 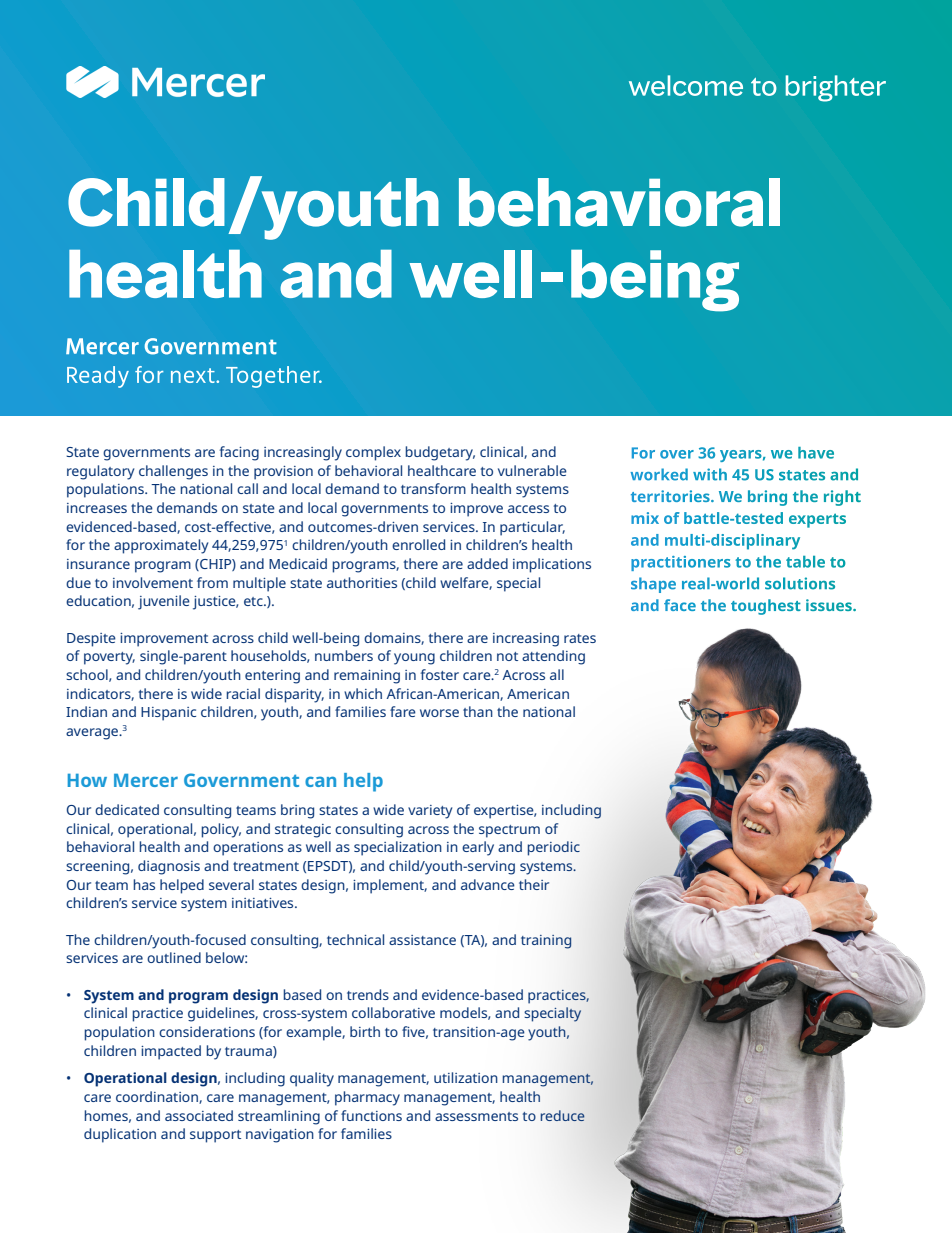 I want to click on outlined, so click(x=174, y=957).
